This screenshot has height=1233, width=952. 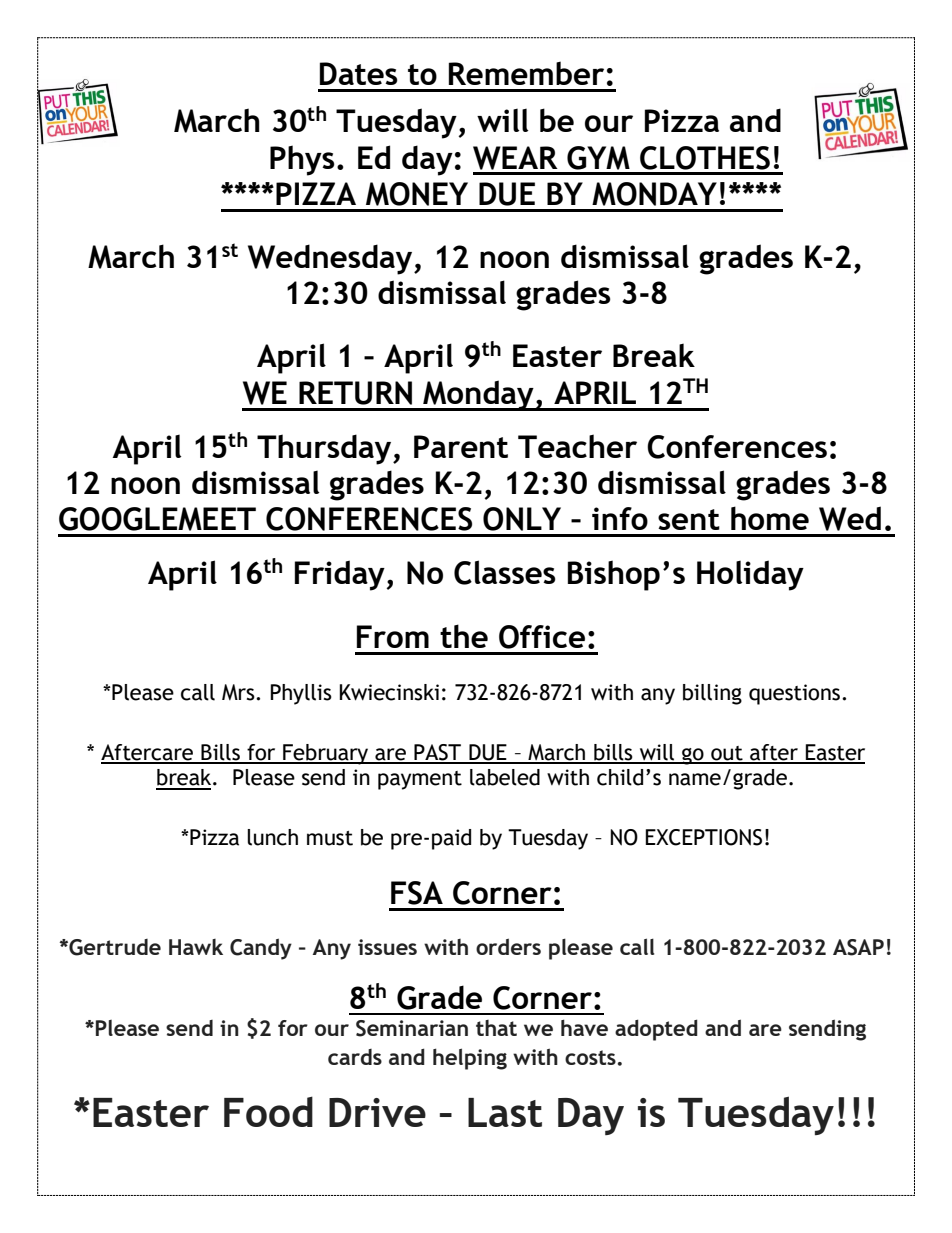 I want to click on Food, so click(x=268, y=1111).
